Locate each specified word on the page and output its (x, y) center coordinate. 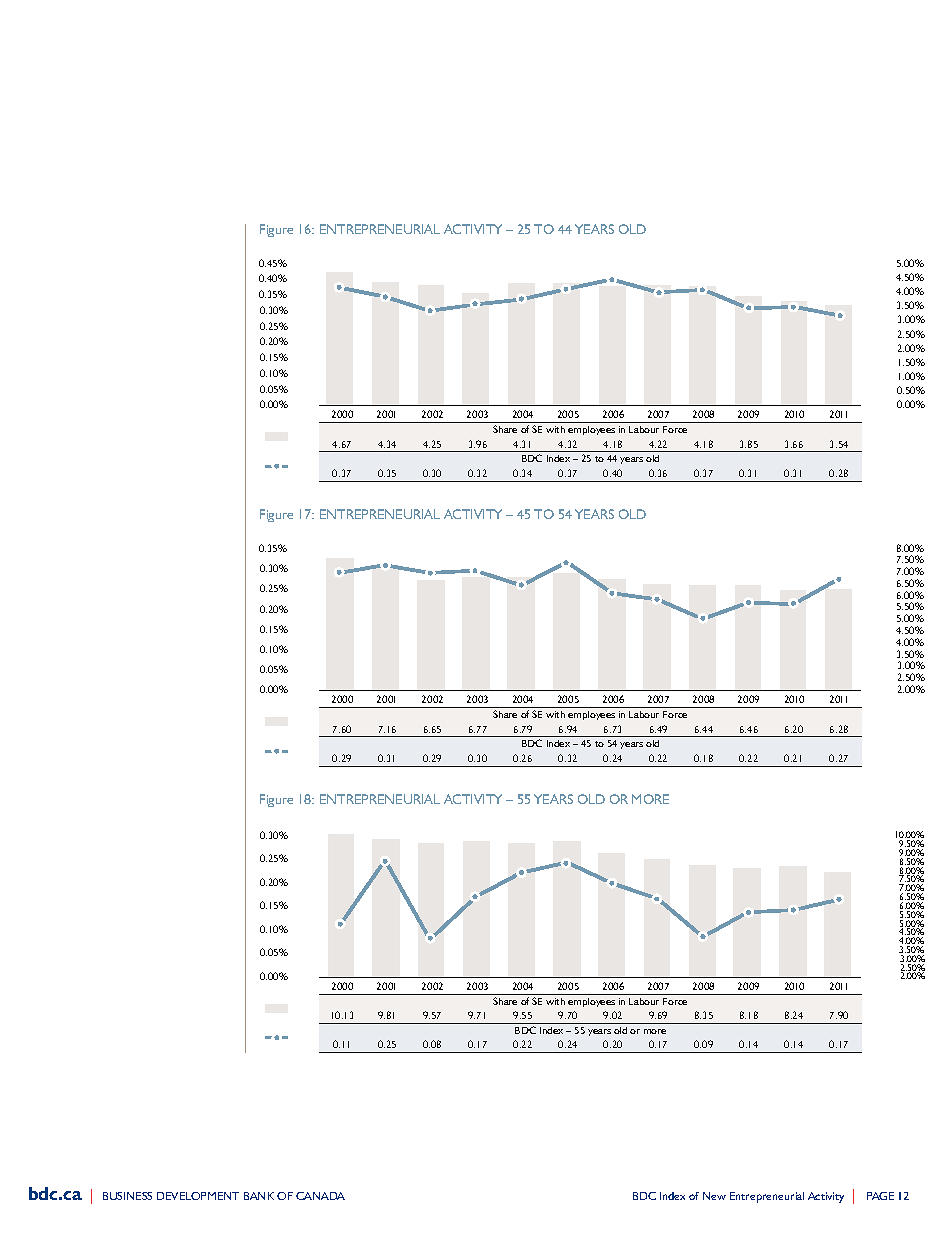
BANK (259, 1196)
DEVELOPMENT (198, 1196)
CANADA (320, 1196)
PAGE (880, 1196)
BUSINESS (127, 1196)
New (714, 1196)
